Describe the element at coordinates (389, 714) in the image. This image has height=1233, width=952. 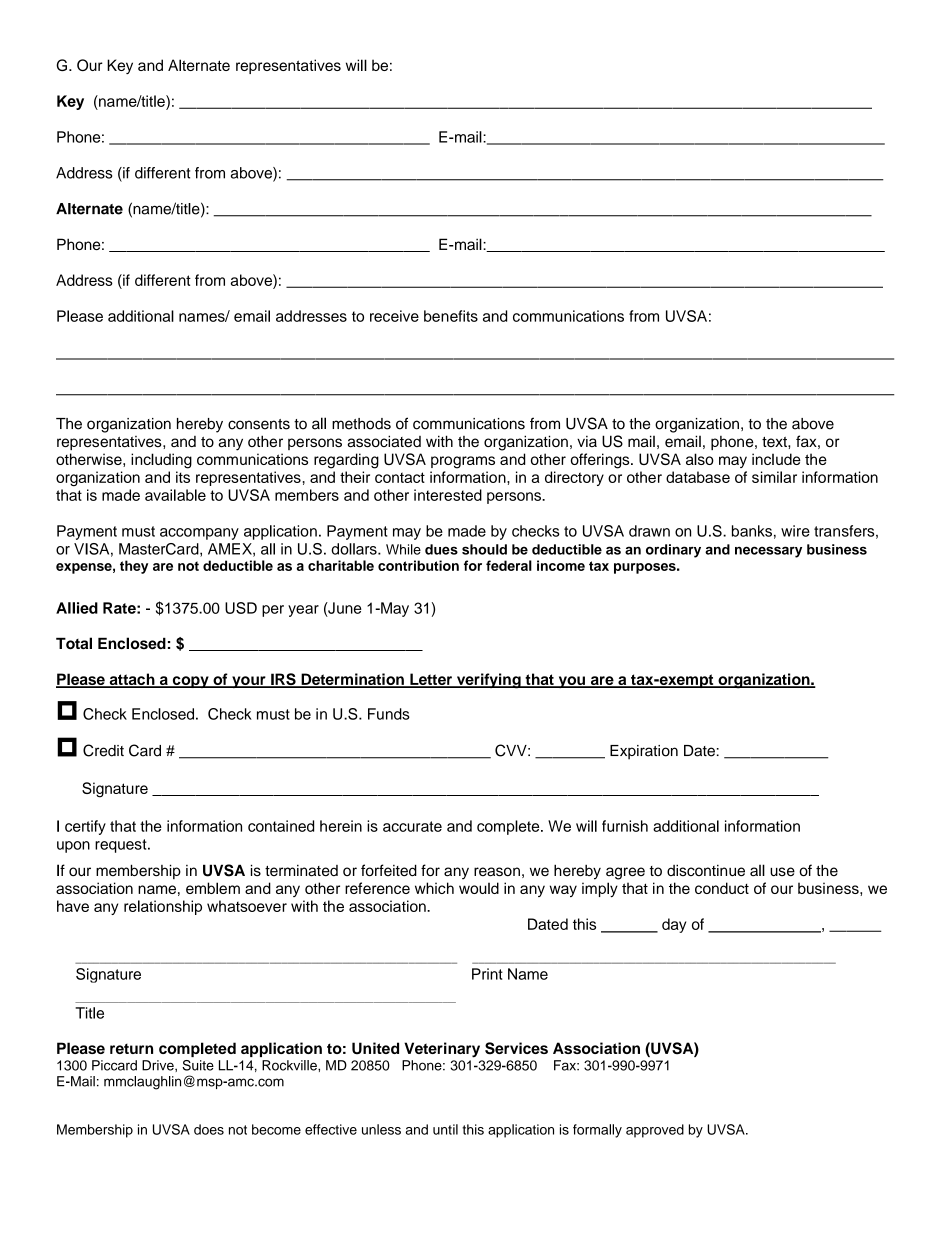
I see `Funds` at that location.
